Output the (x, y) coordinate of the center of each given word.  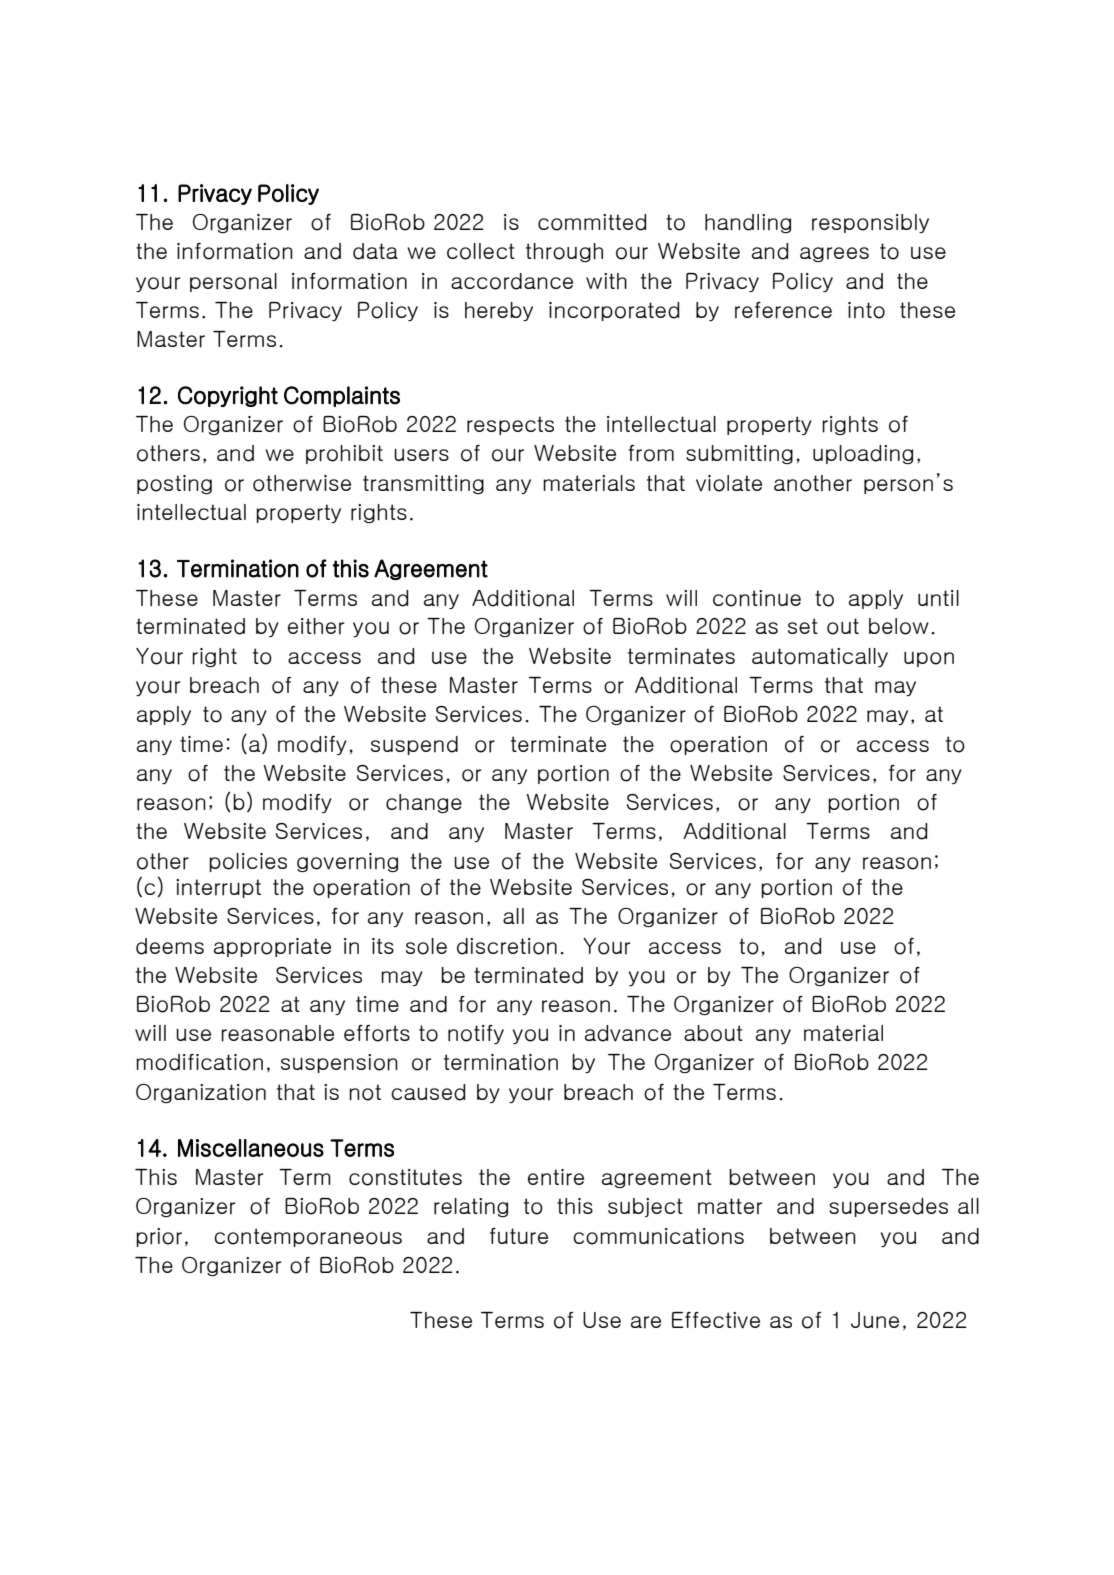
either (316, 626)
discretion (507, 946)
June (875, 1320)
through (564, 252)
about (713, 1033)
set (803, 626)
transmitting (423, 484)
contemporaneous (308, 1237)
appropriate (272, 947)
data (375, 251)
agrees (834, 254)
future (519, 1236)
